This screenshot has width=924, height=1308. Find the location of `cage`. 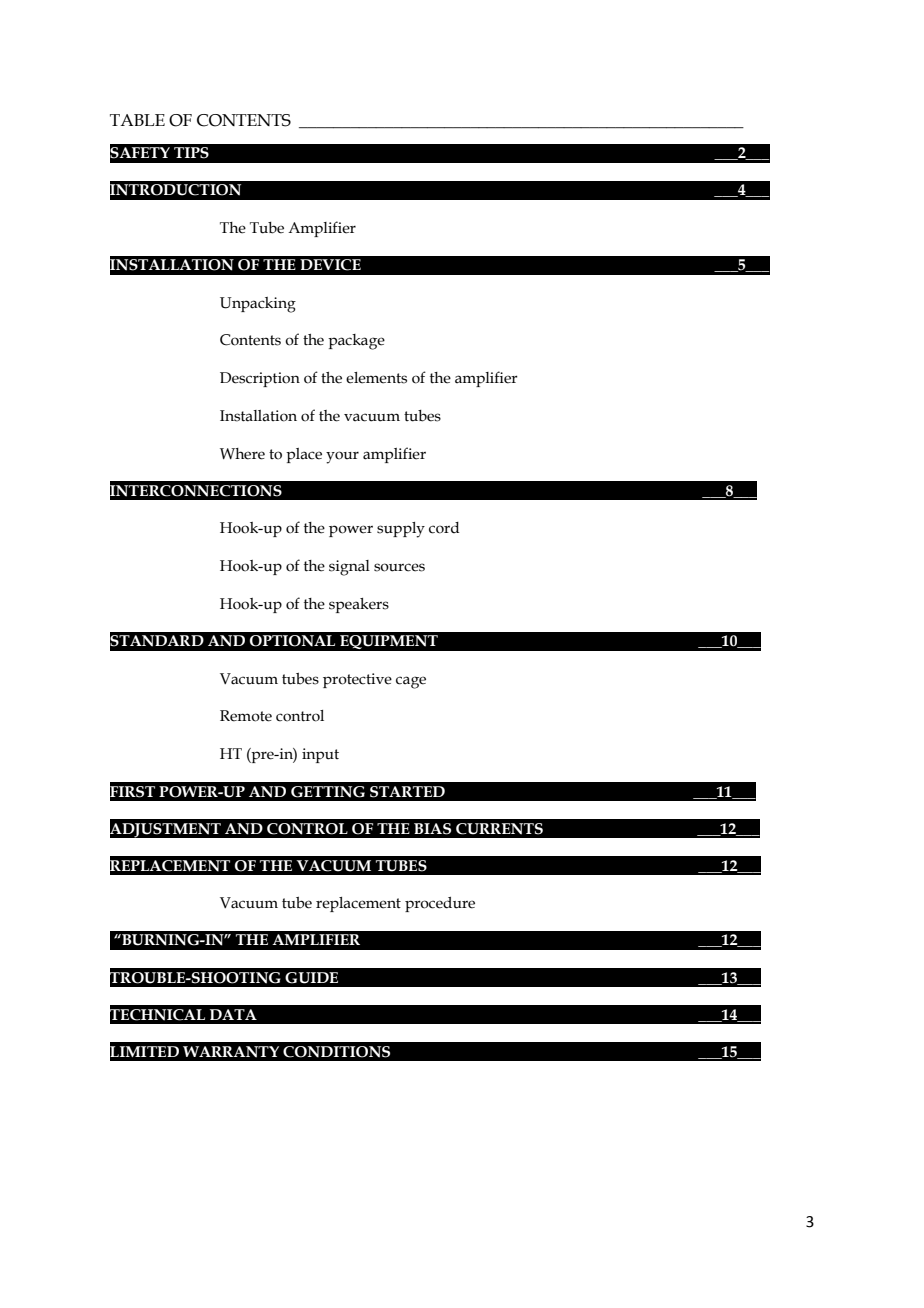

cage is located at coordinates (411, 682).
